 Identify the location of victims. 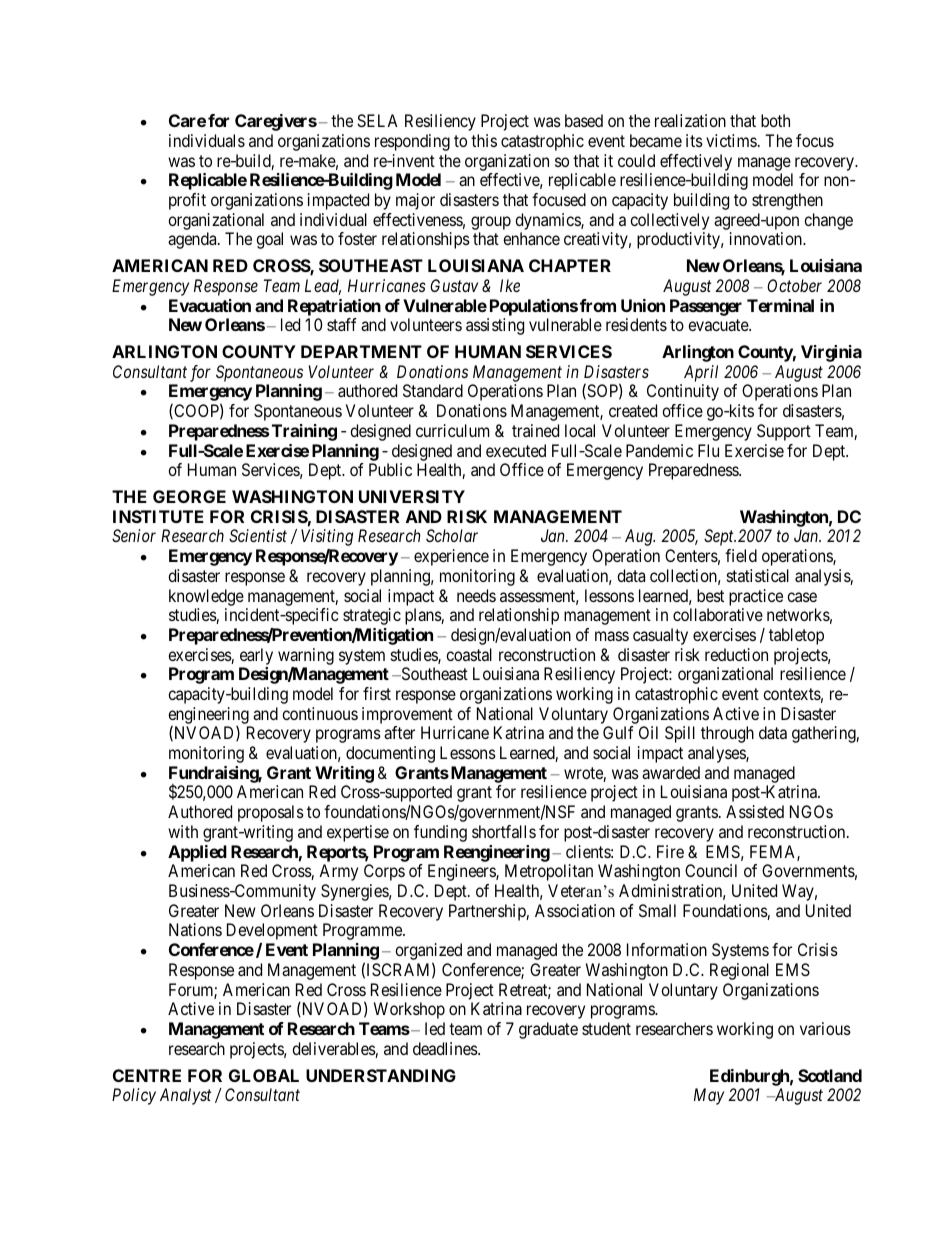
(731, 140).
